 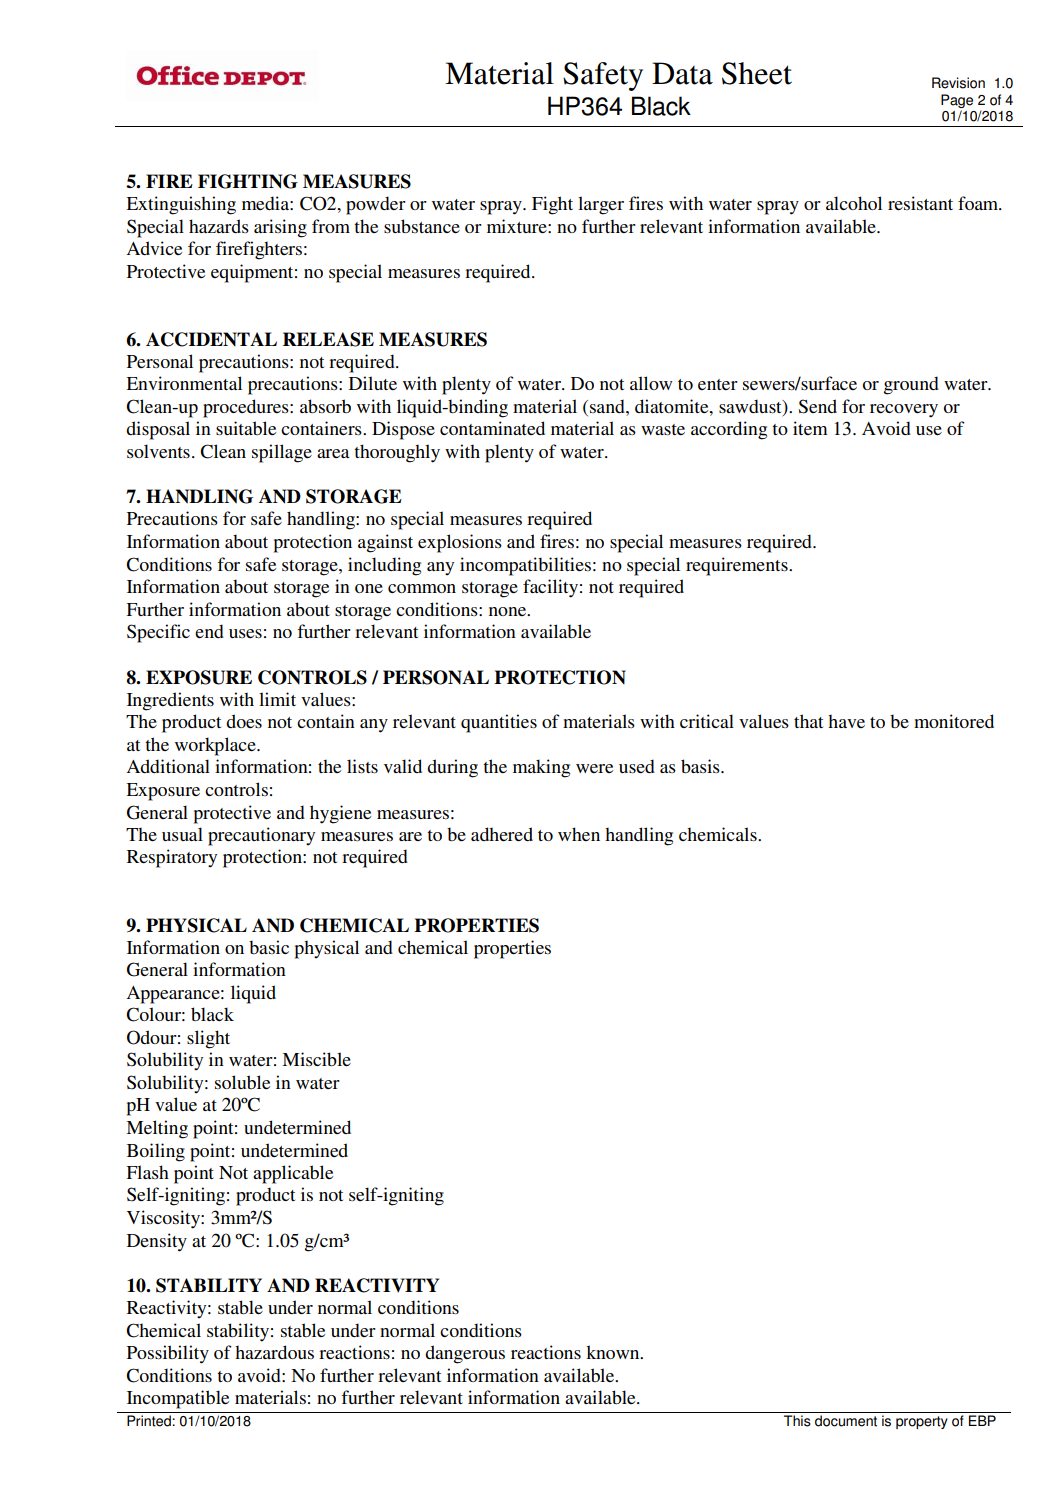 What do you see at coordinates (509, 611) in the image?
I see `none` at bounding box center [509, 611].
